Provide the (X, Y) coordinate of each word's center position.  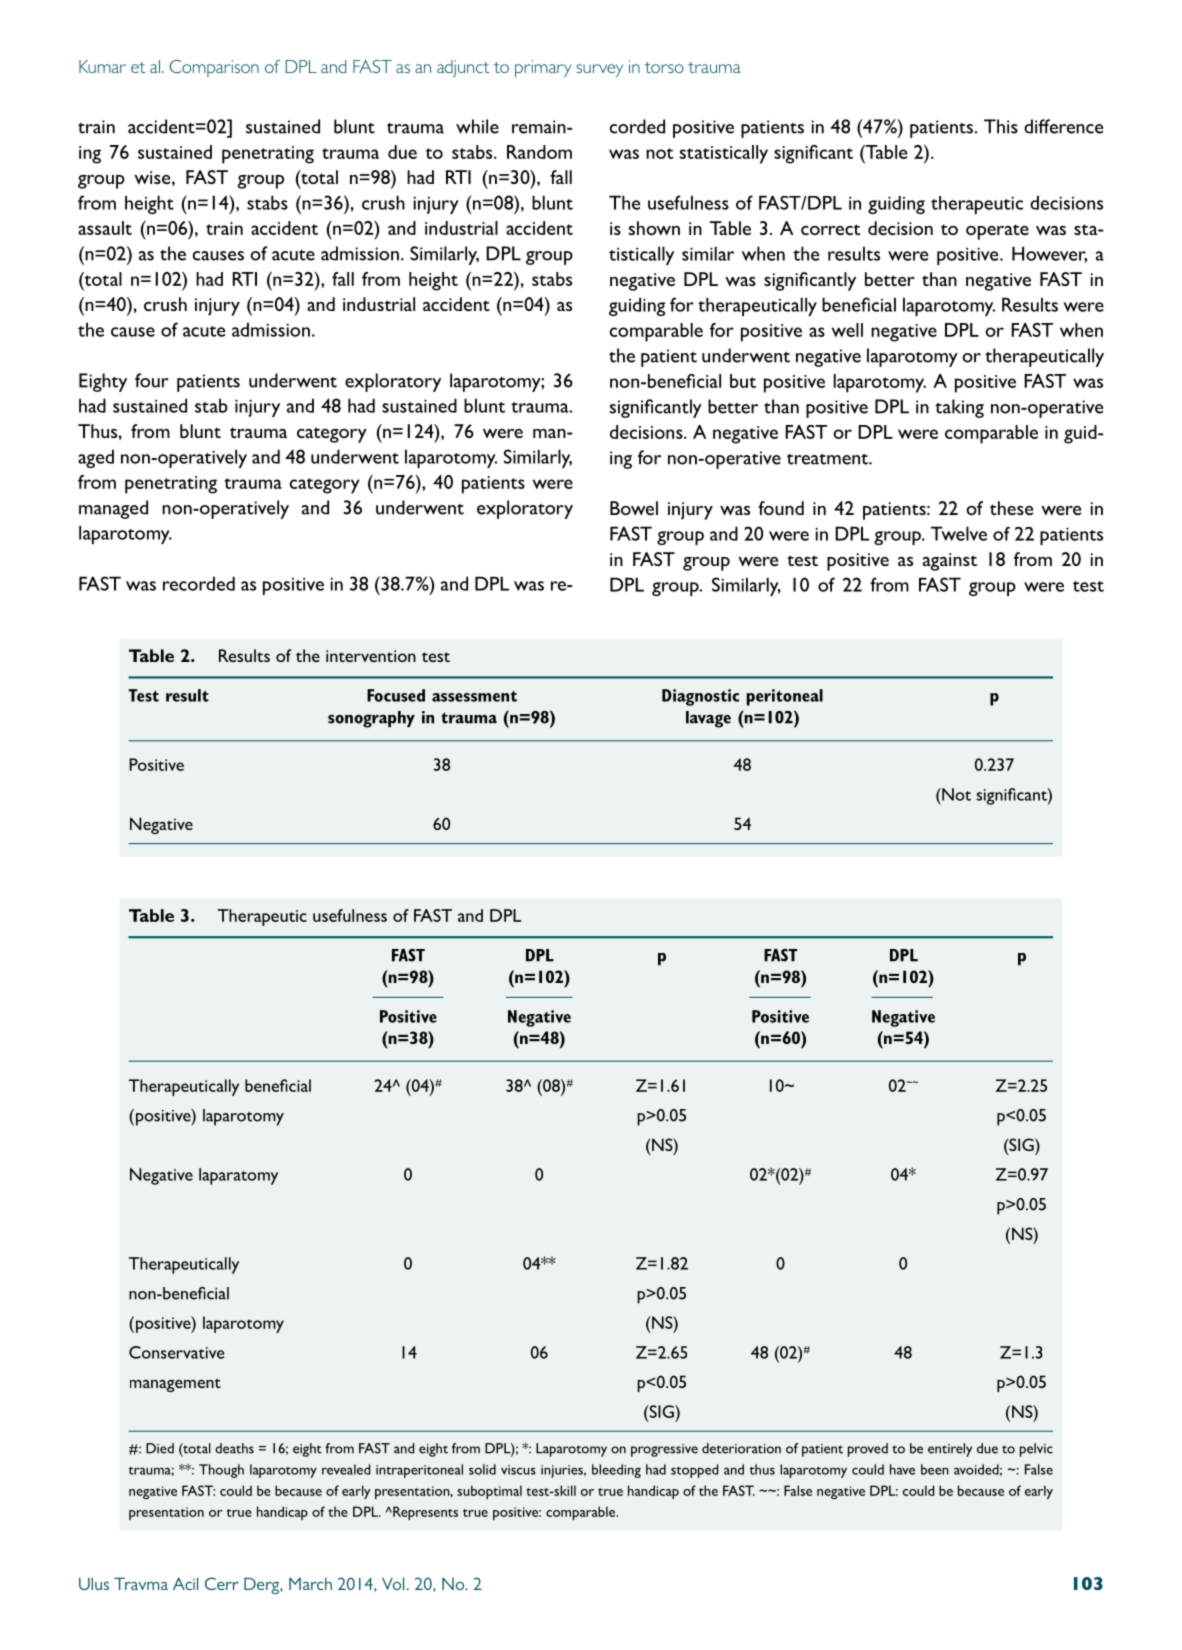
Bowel (634, 508)
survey (600, 71)
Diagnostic (700, 697)
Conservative (176, 1352)
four (152, 380)
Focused (396, 695)
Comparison (214, 68)
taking (959, 408)
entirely (950, 1450)
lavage (708, 719)
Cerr (222, 1583)
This (1001, 126)
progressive (664, 1450)
